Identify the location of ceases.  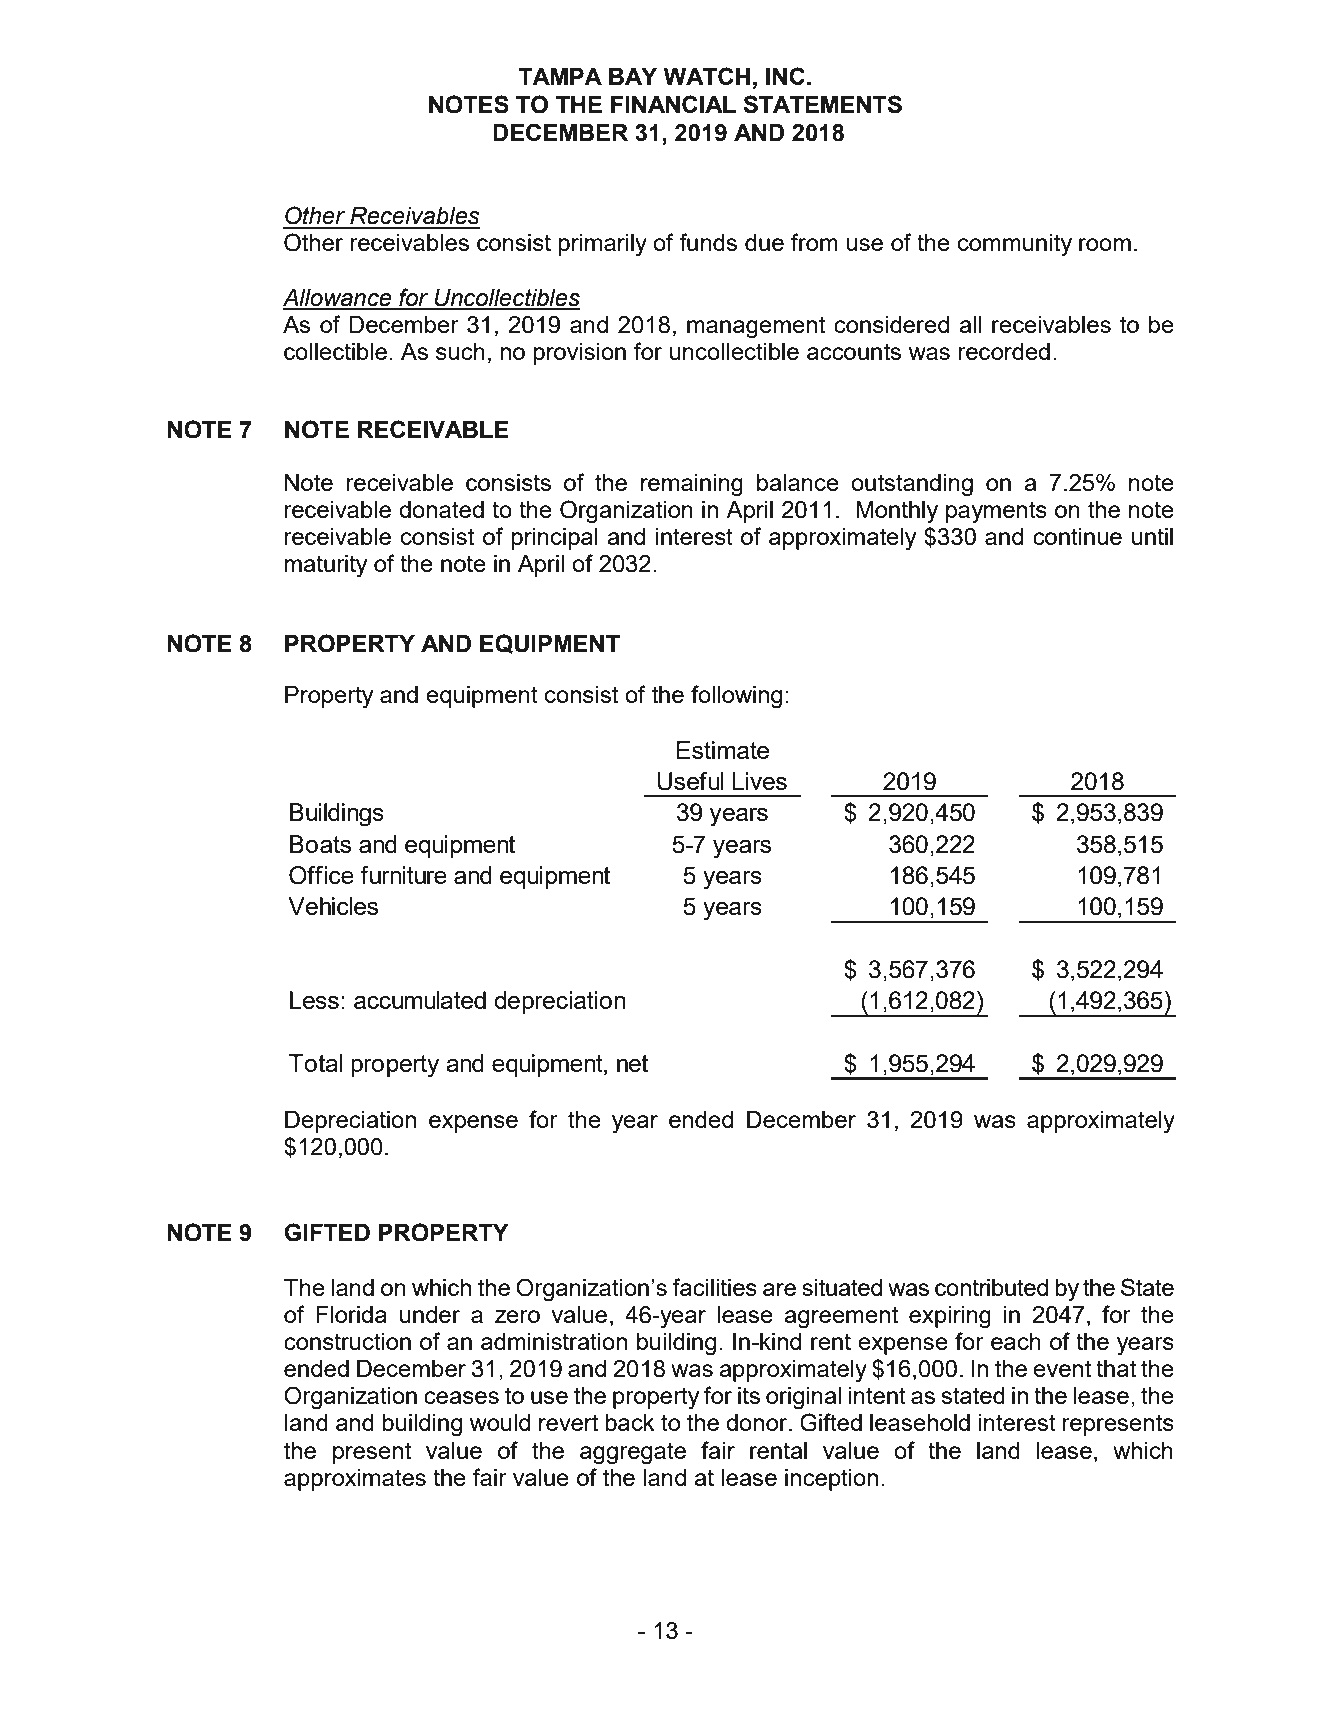
(461, 1397).
